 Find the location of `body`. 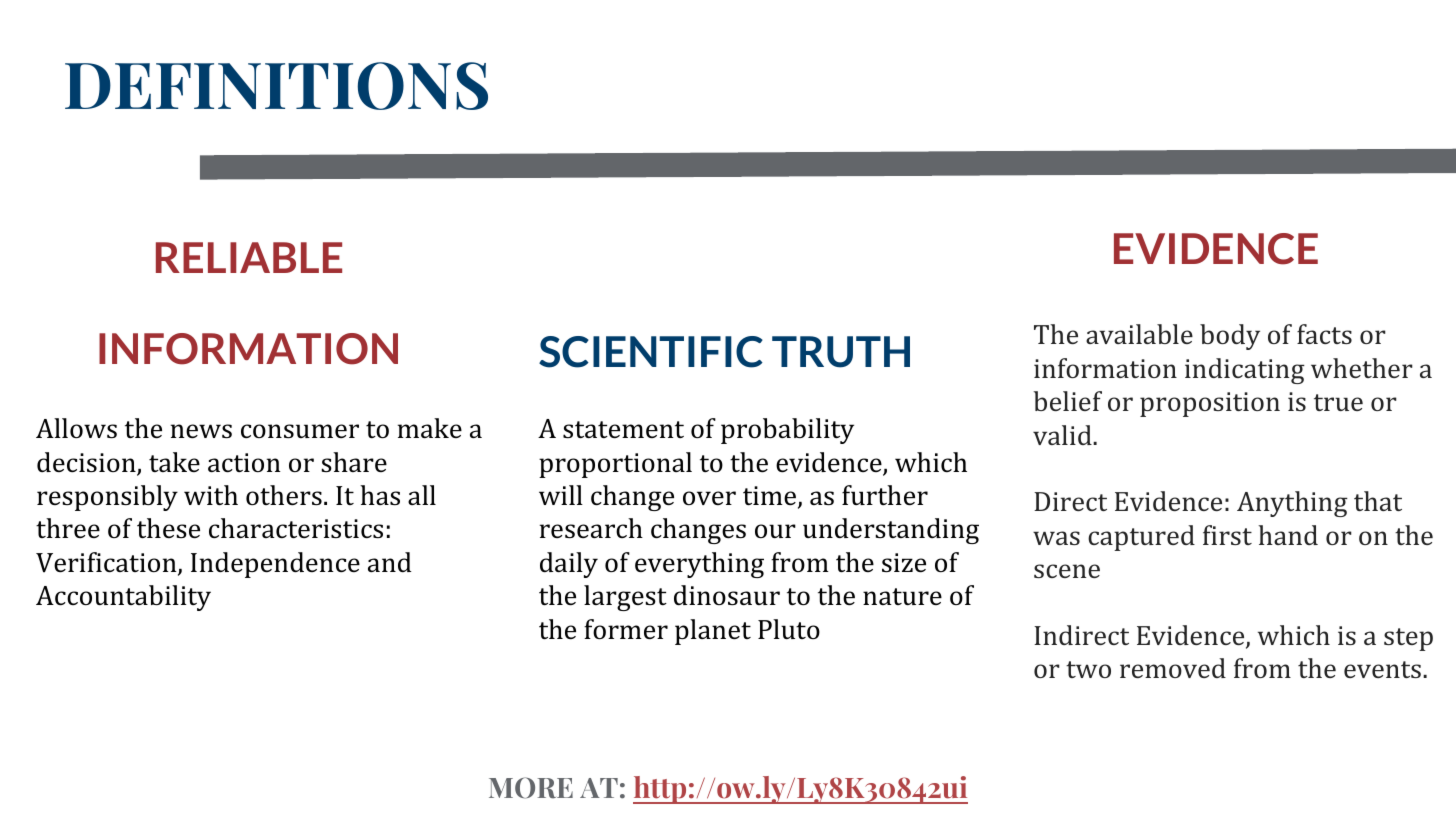

body is located at coordinates (1230, 337).
